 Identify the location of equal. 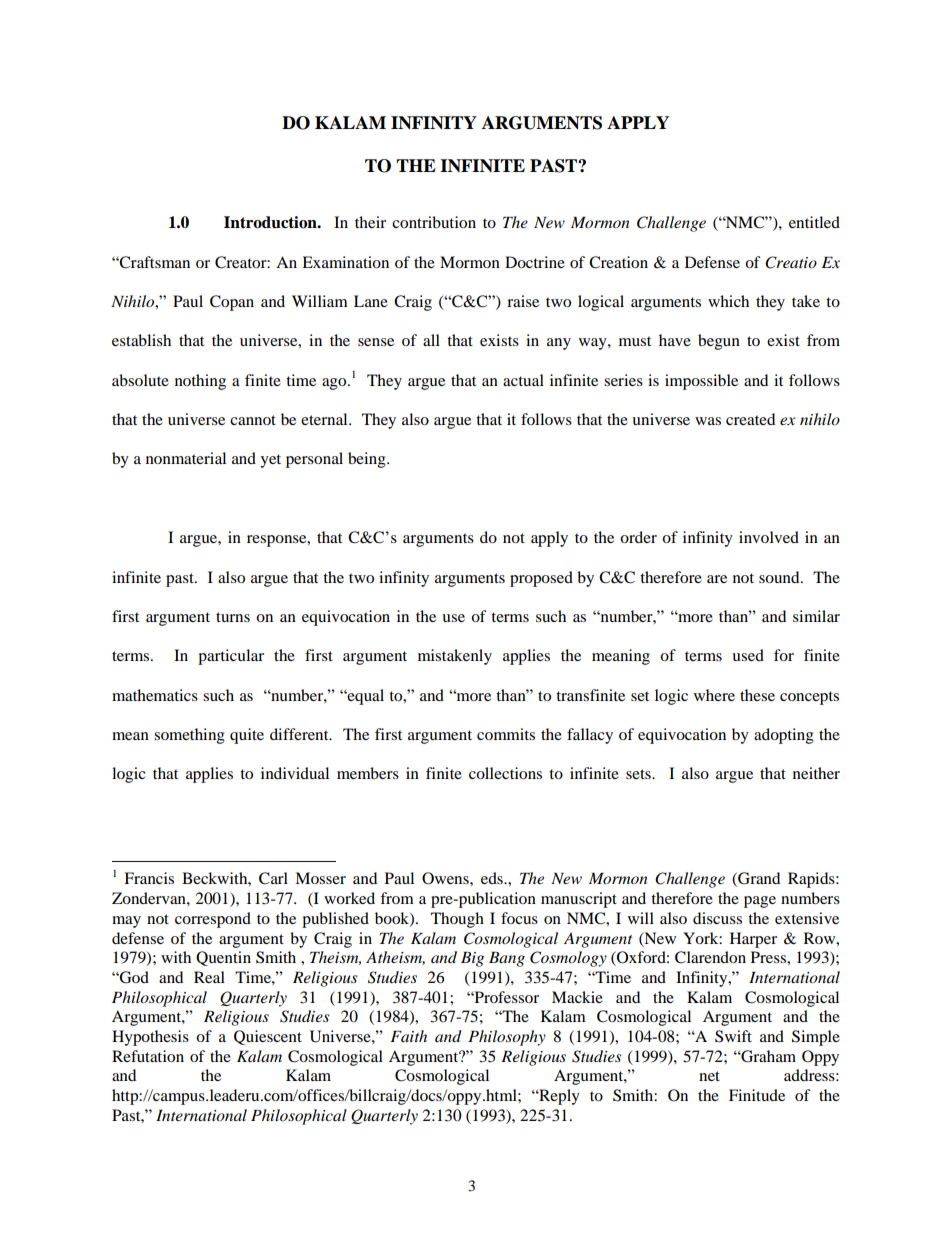
(365, 697).
